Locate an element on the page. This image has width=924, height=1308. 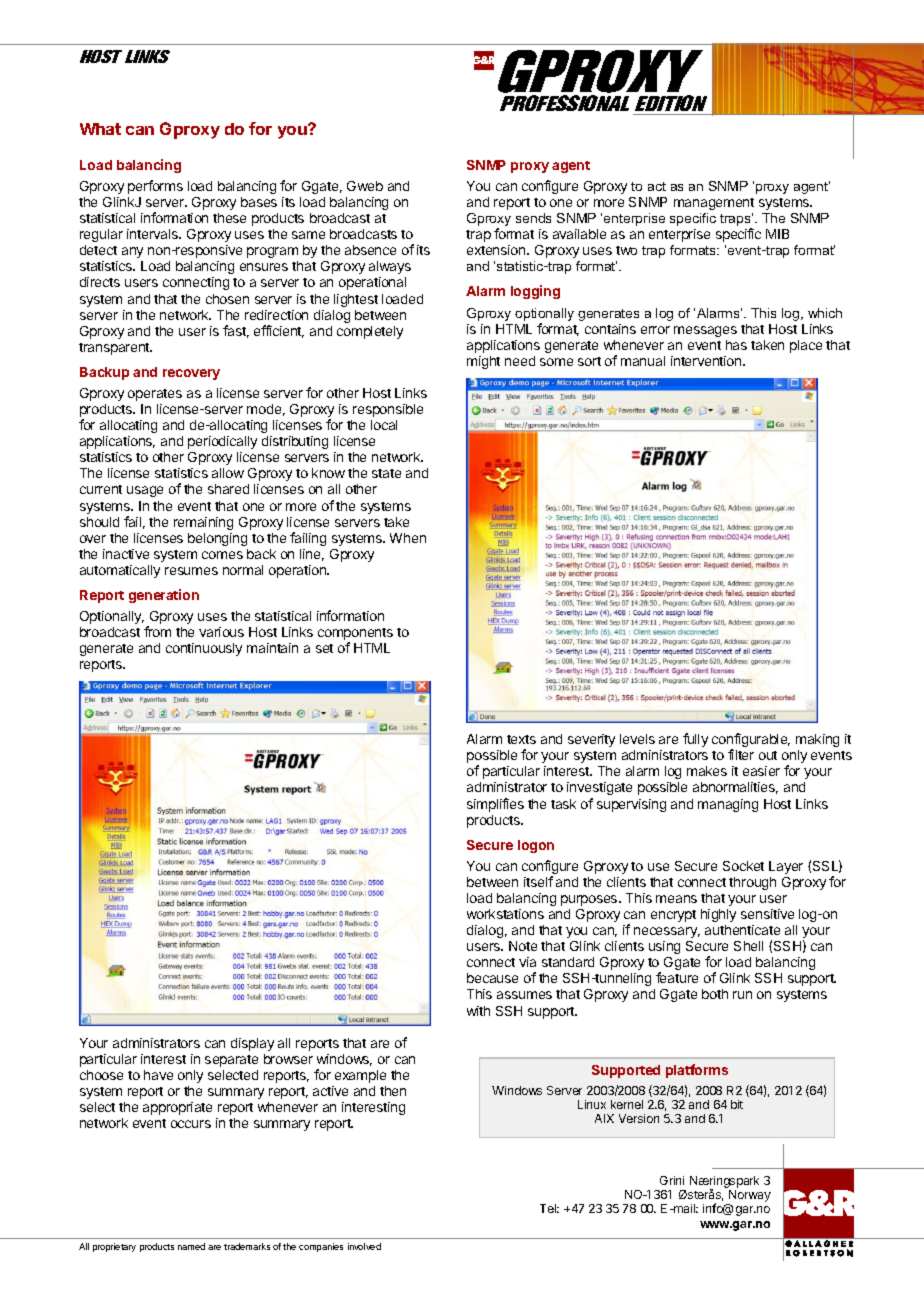
continuously is located at coordinates (204, 649).
